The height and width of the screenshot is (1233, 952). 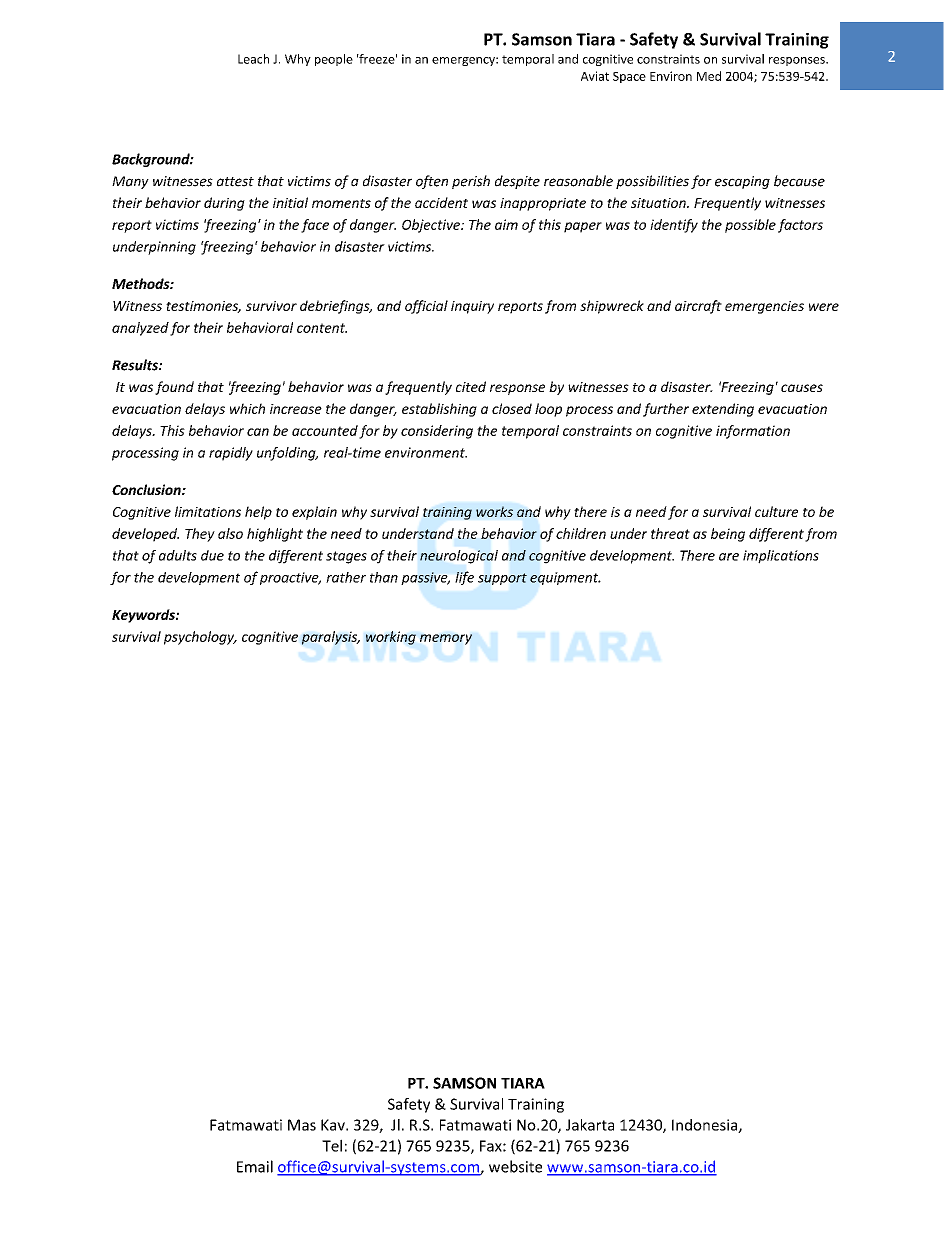 What do you see at coordinates (709, 76) in the screenshot?
I see `Med` at bounding box center [709, 76].
